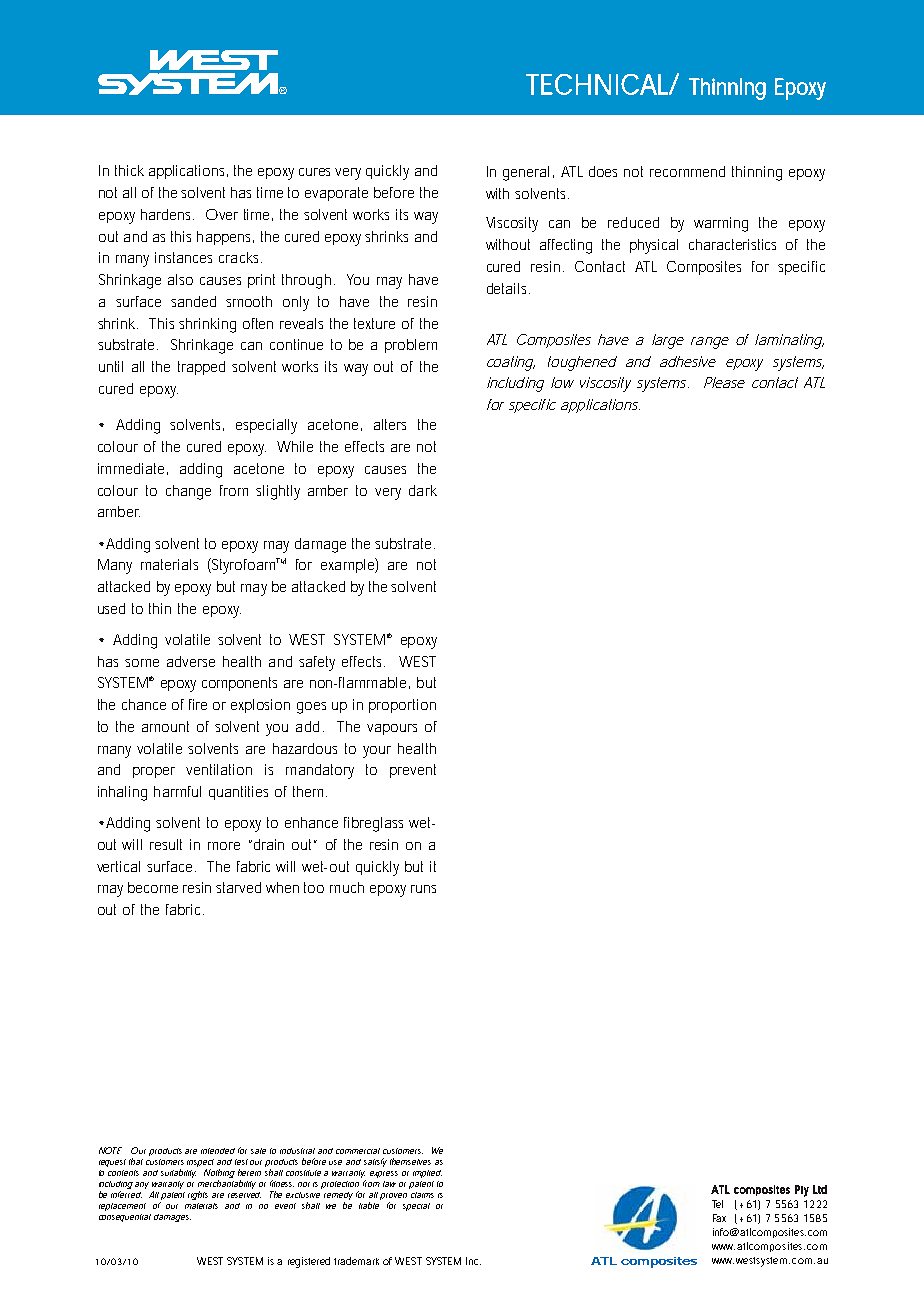 This page has width=924, height=1308. Describe the element at coordinates (721, 224) in the page. I see `warming` at that location.
